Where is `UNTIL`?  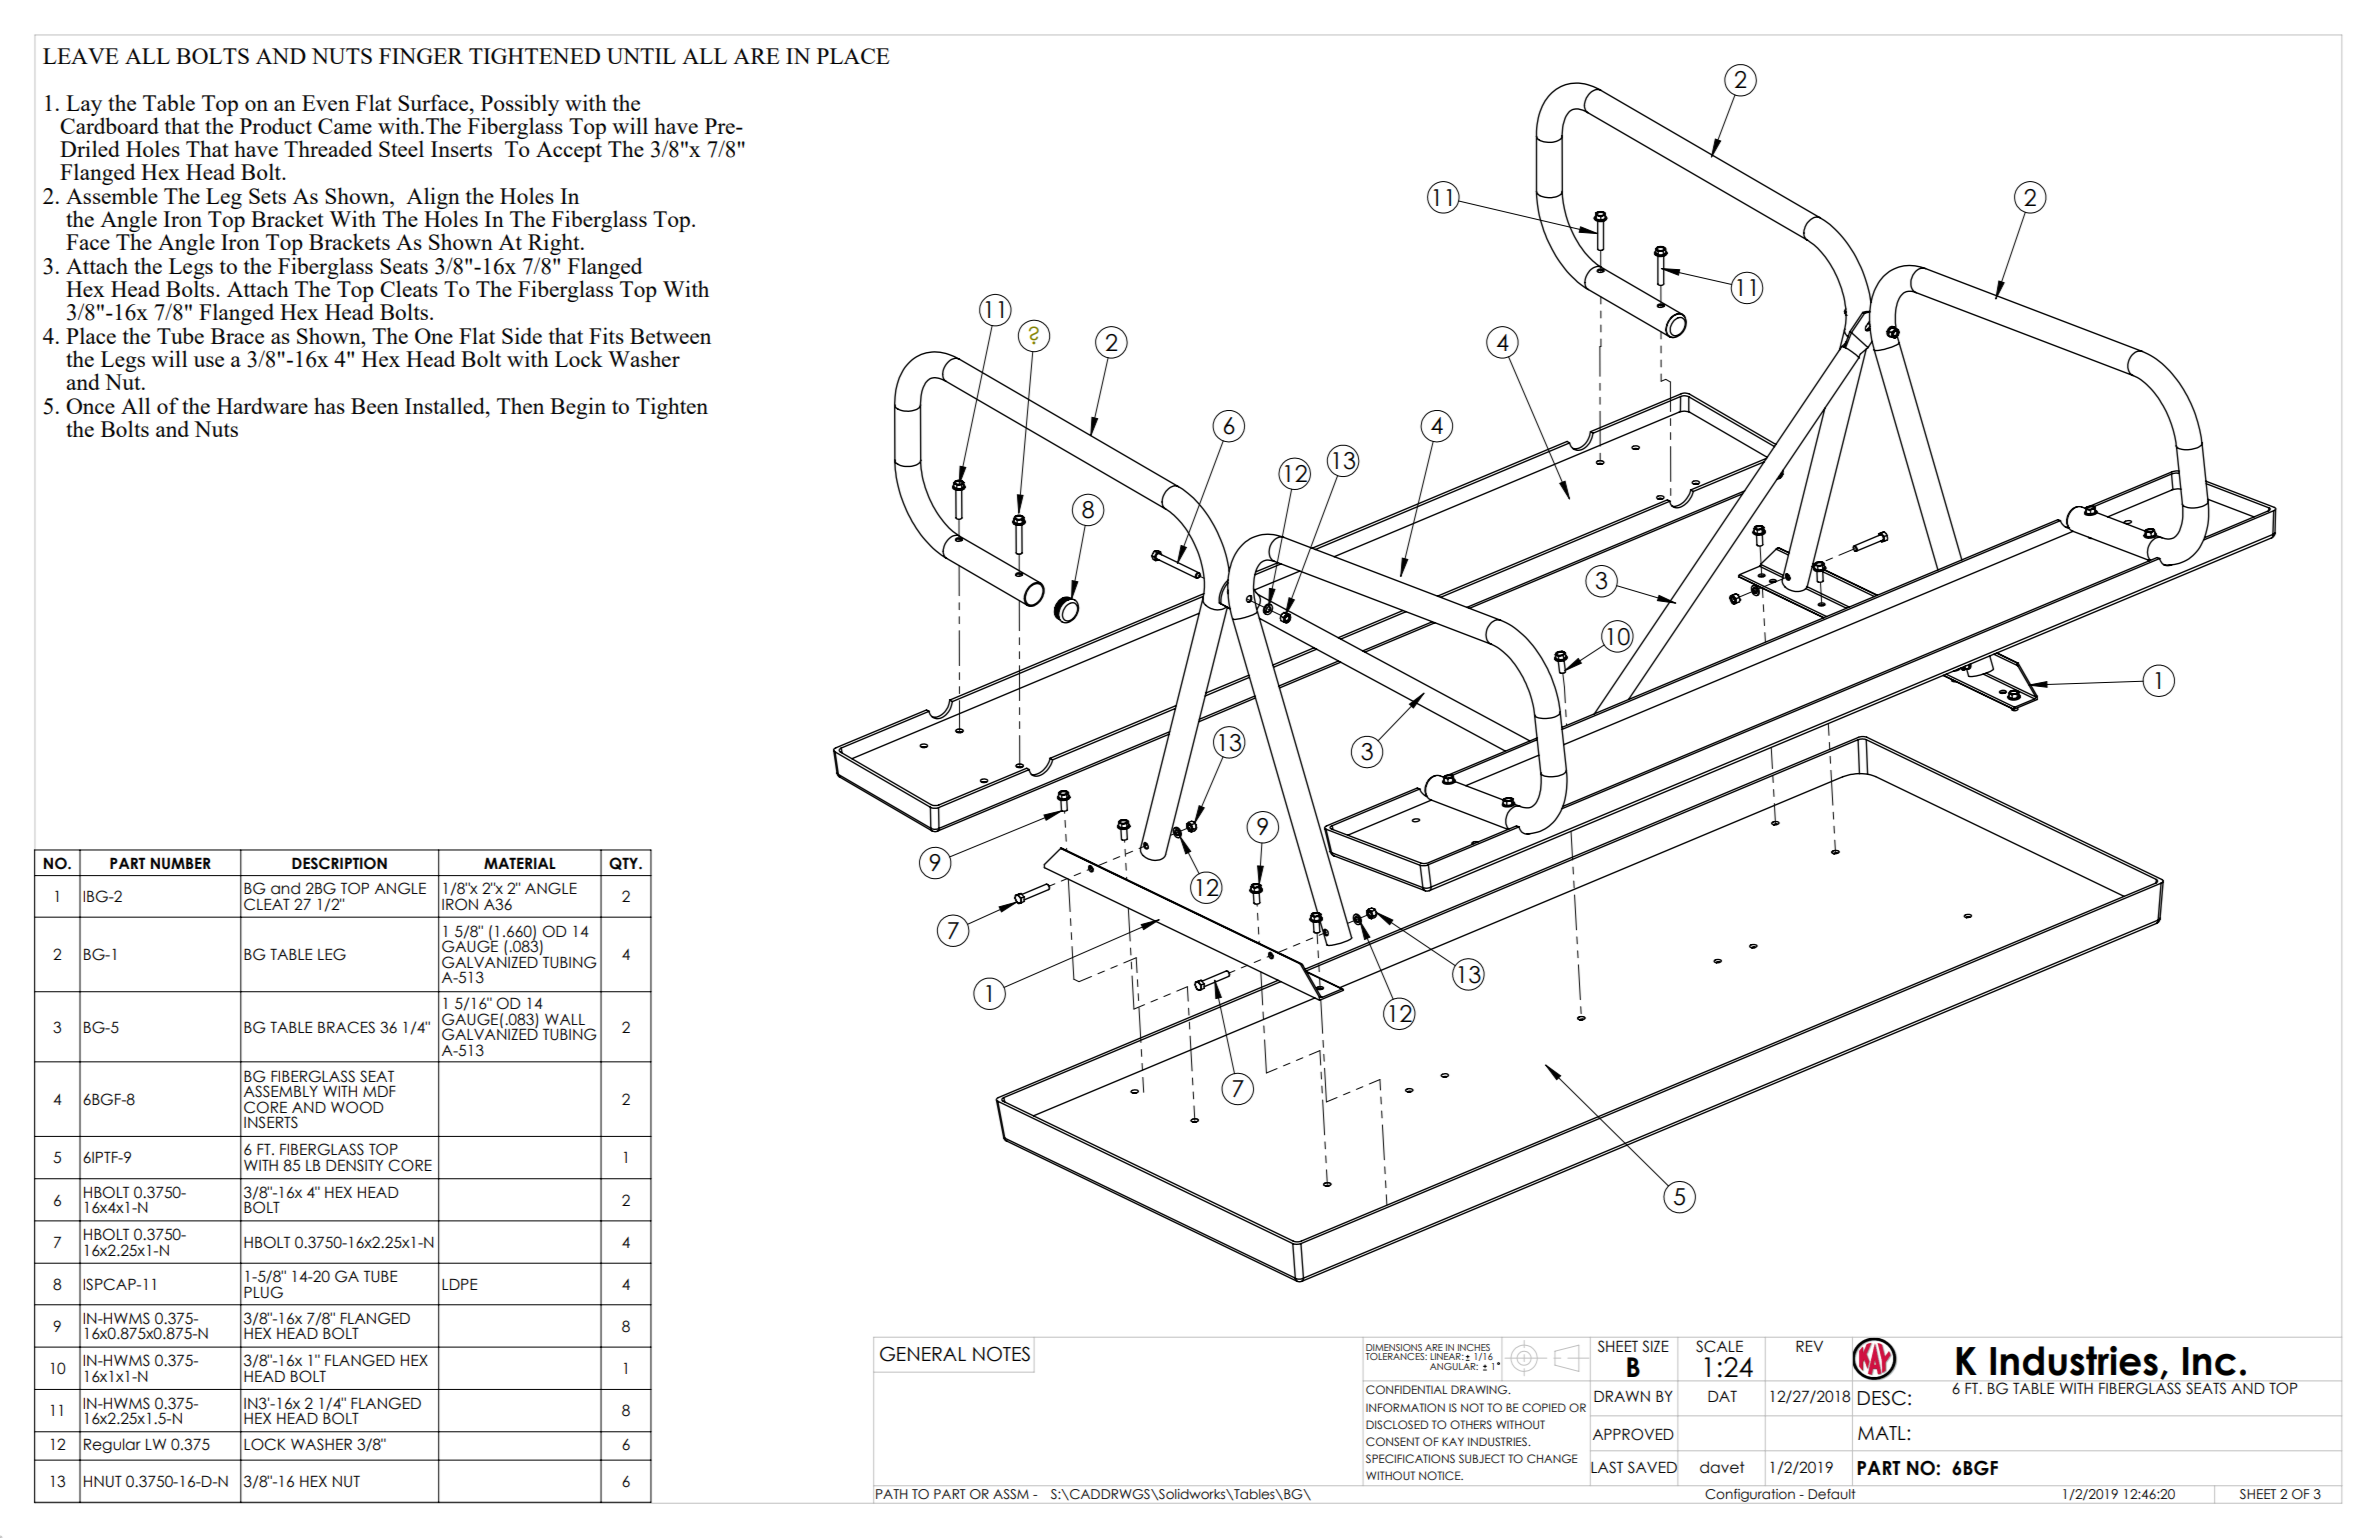 UNTIL is located at coordinates (641, 56).
